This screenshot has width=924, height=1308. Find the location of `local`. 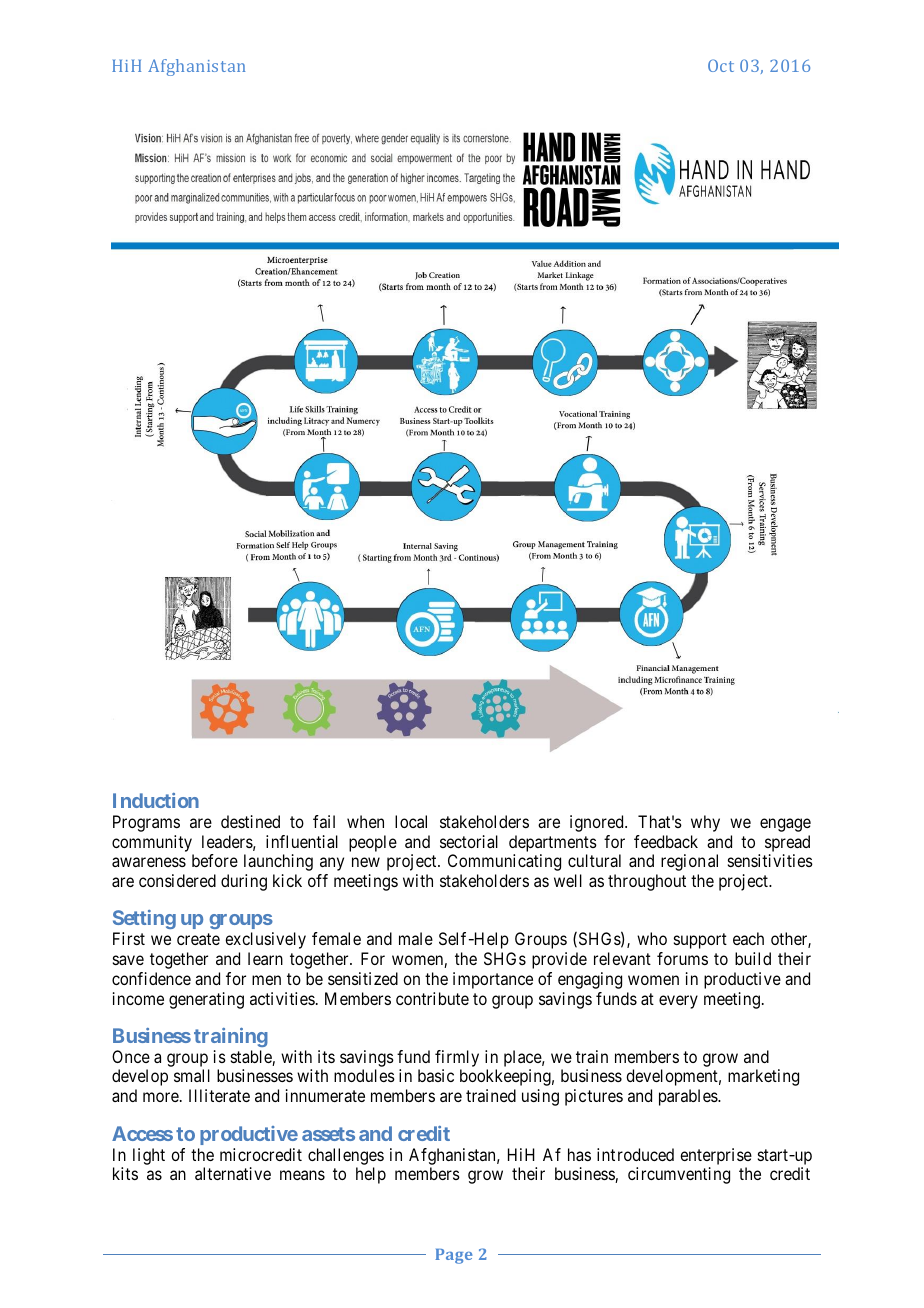

local is located at coordinates (411, 821).
